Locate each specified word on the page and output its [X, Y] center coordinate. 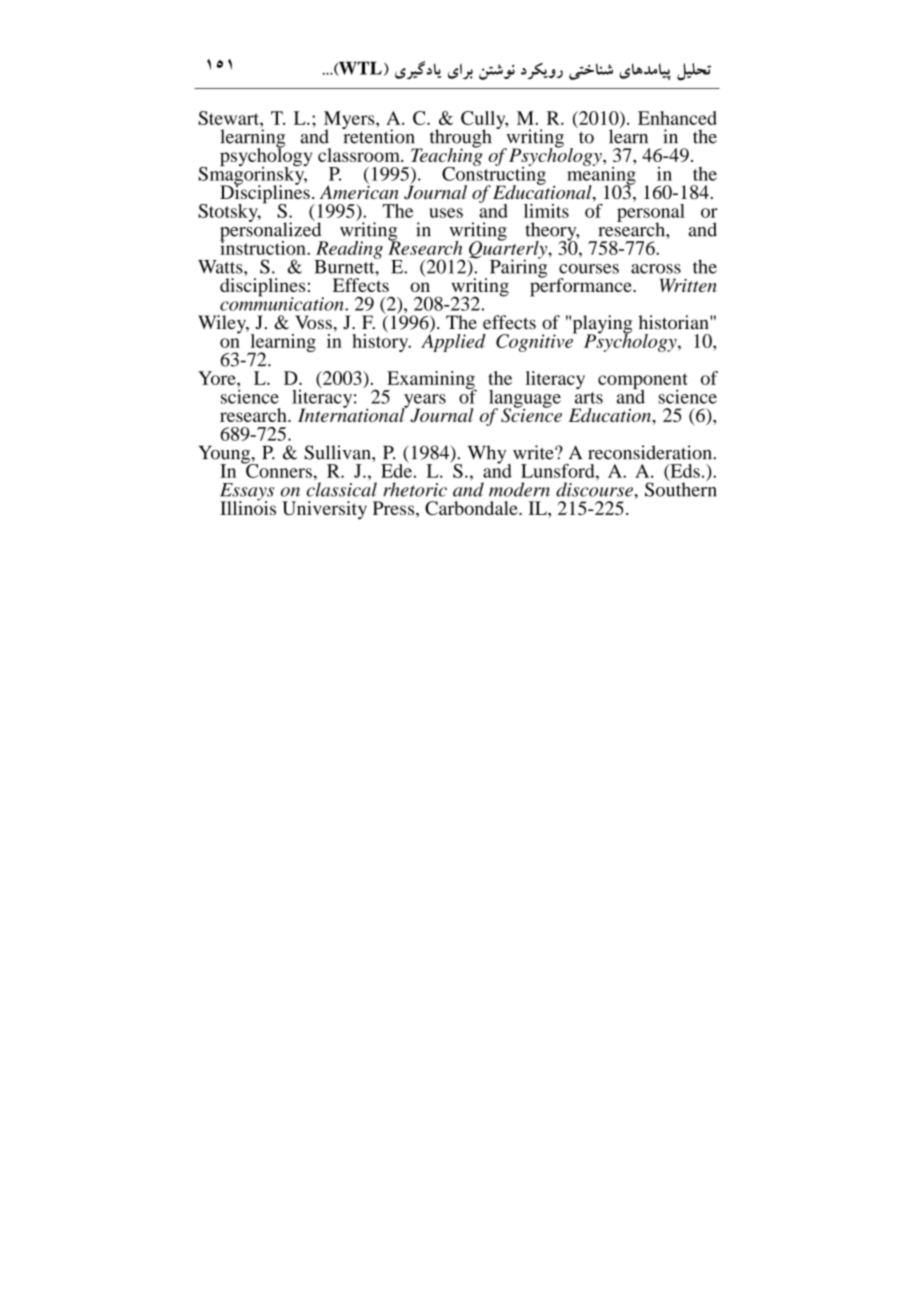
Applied [453, 341]
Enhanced [677, 118]
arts [589, 398]
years [424, 402]
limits [546, 211]
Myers [350, 121]
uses [446, 213]
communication [283, 303]
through [460, 139]
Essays [247, 493]
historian [674, 322]
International [352, 414]
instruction [264, 246]
